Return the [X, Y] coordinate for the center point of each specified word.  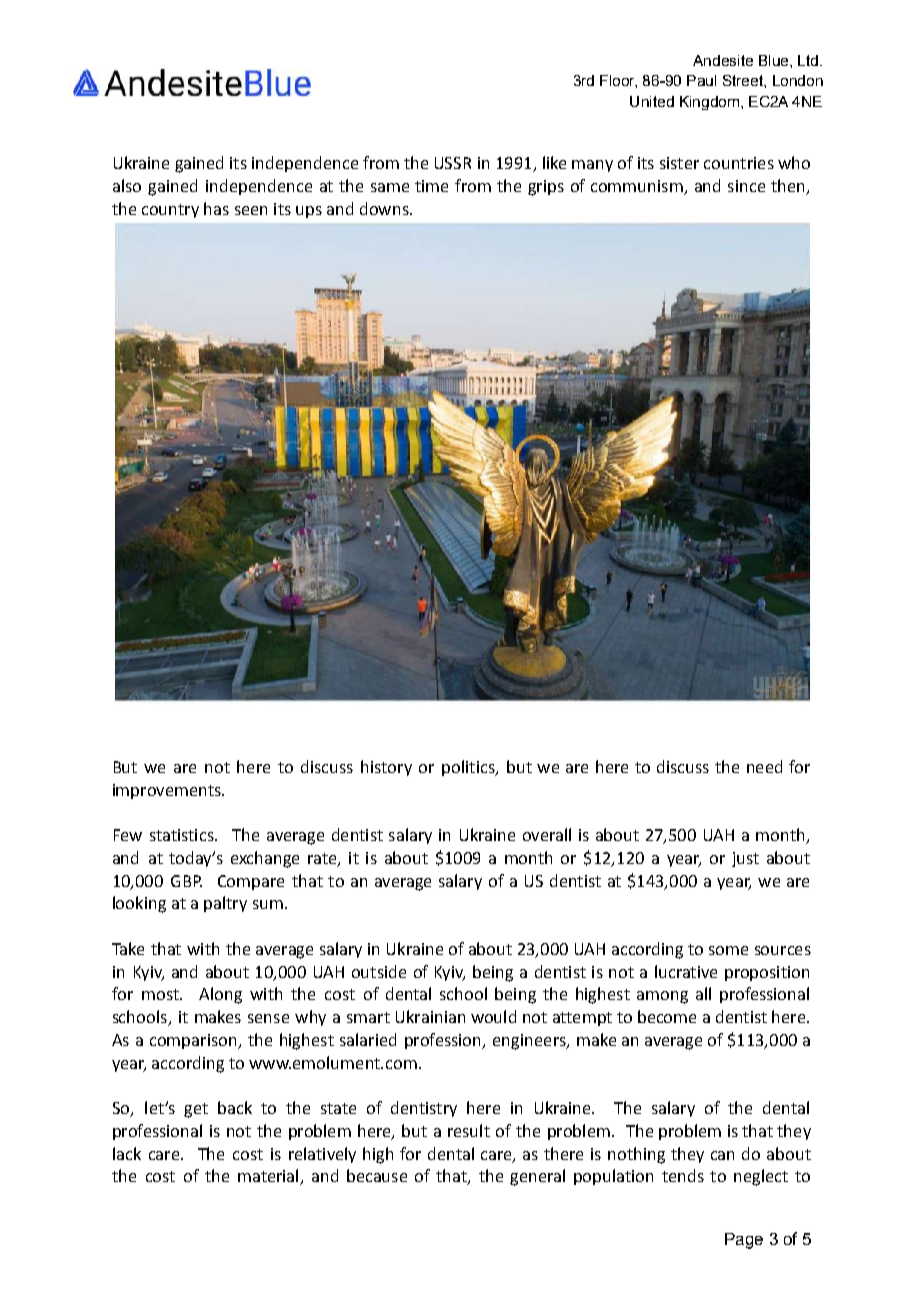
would [493, 1016]
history [386, 768]
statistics [183, 835]
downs [385, 208]
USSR [453, 163]
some [728, 950]
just [745, 859]
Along [220, 995]
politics [469, 768]
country [170, 211]
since [746, 186]
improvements [168, 791]
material [269, 1177]
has [216, 208]
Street [744, 80]
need [764, 766]
